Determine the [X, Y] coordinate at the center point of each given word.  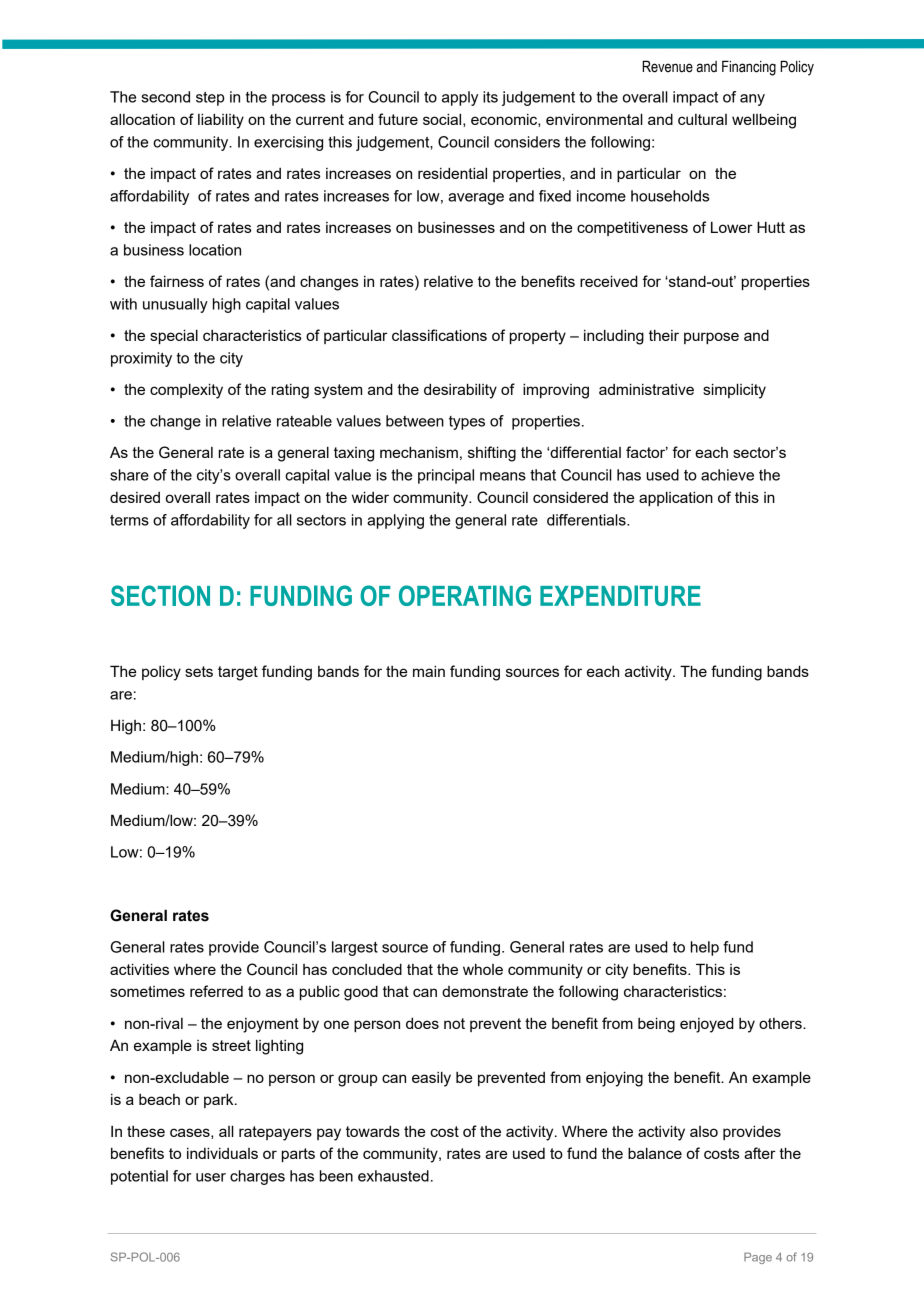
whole [483, 969]
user [211, 1177]
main [429, 671]
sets [199, 671]
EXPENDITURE [620, 595]
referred [216, 991]
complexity [186, 391]
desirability [460, 391]
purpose [711, 338]
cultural [702, 119]
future [398, 119]
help [705, 948]
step [210, 99]
